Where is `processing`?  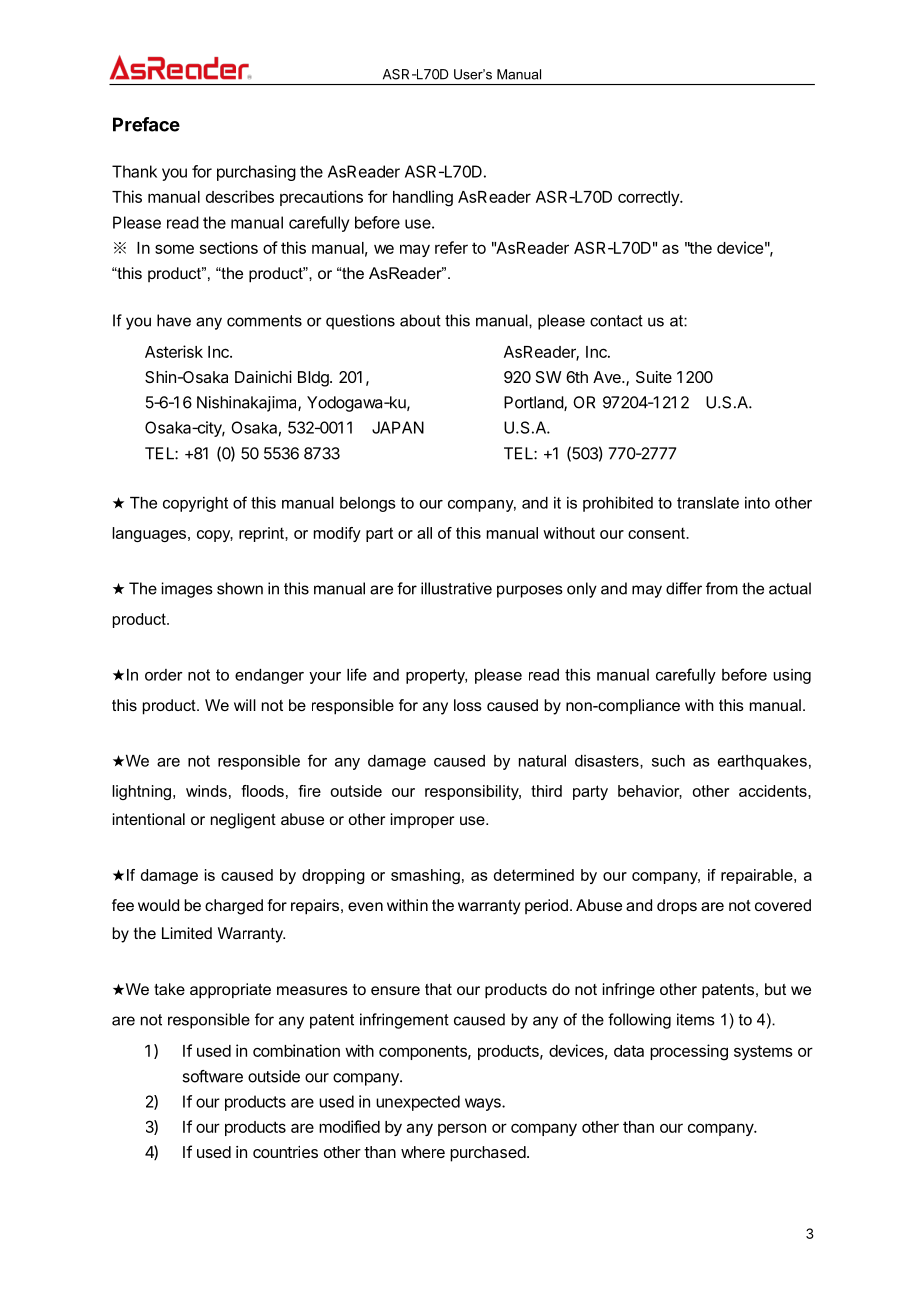 processing is located at coordinates (689, 1052).
